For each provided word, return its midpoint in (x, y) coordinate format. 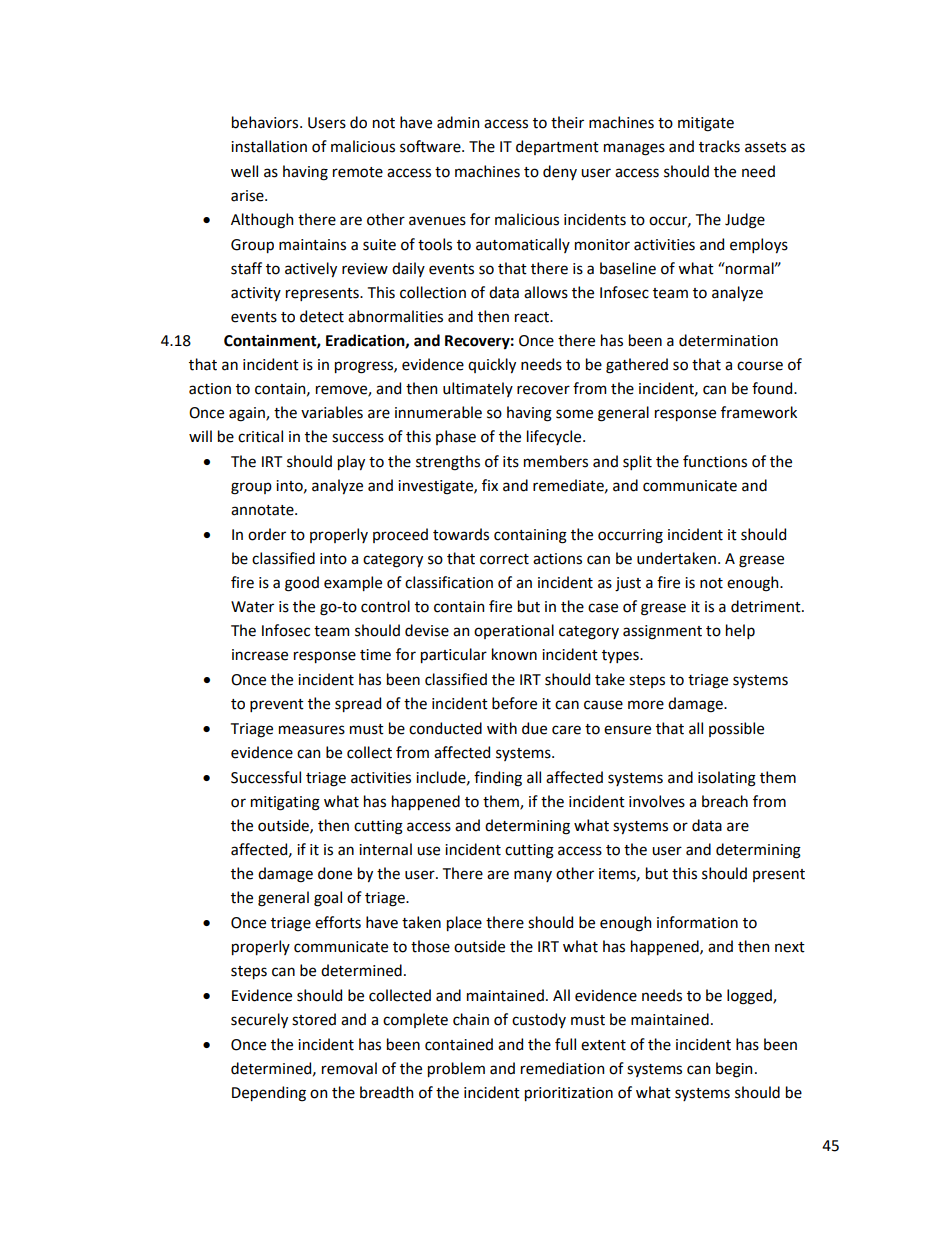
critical (260, 436)
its (511, 462)
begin (734, 1070)
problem (456, 1069)
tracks (719, 146)
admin (458, 122)
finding (498, 779)
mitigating (285, 803)
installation (269, 146)
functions (715, 461)
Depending (269, 1094)
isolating (727, 779)
